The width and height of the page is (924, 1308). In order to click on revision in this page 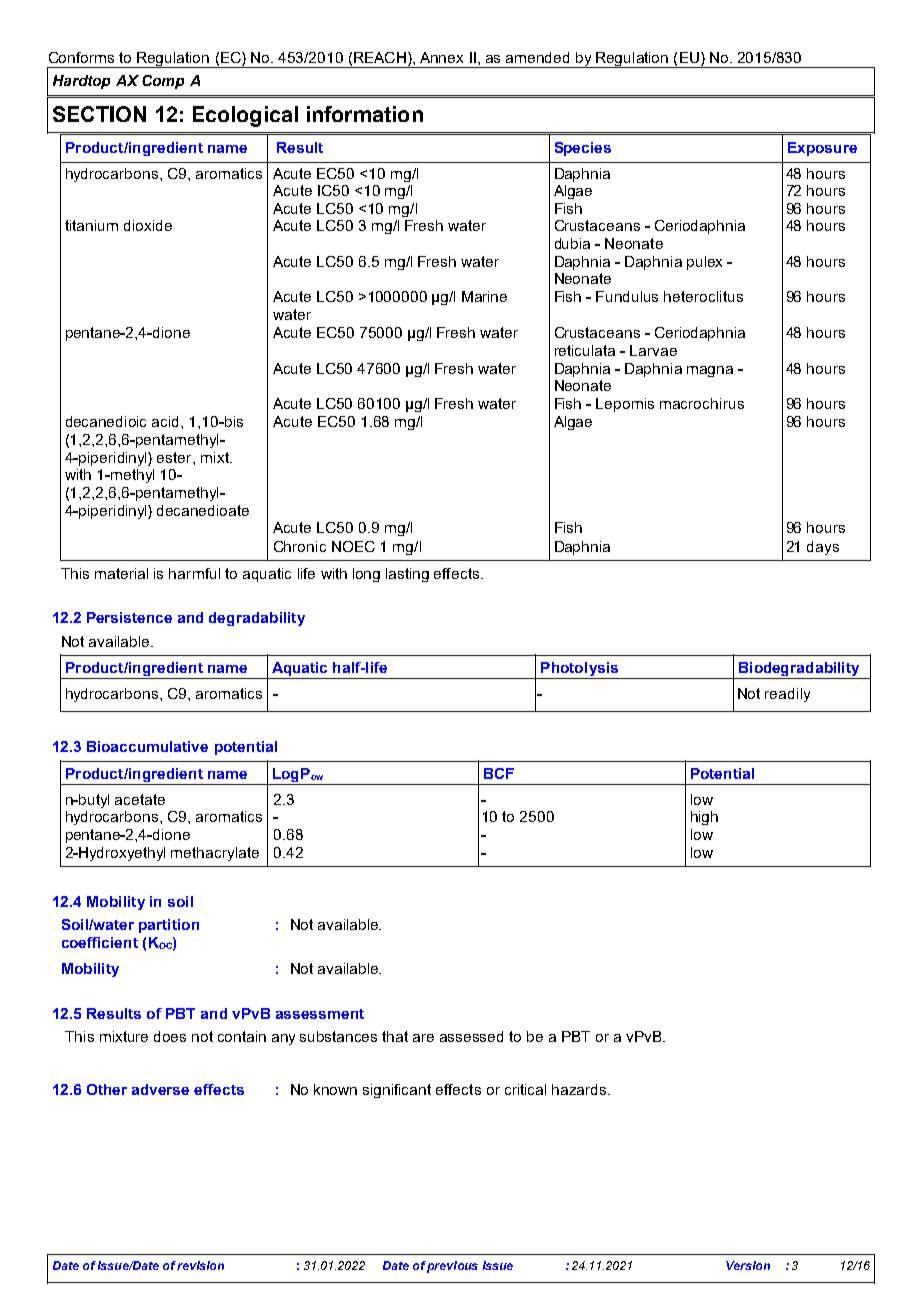, I will do `click(200, 1265)`.
